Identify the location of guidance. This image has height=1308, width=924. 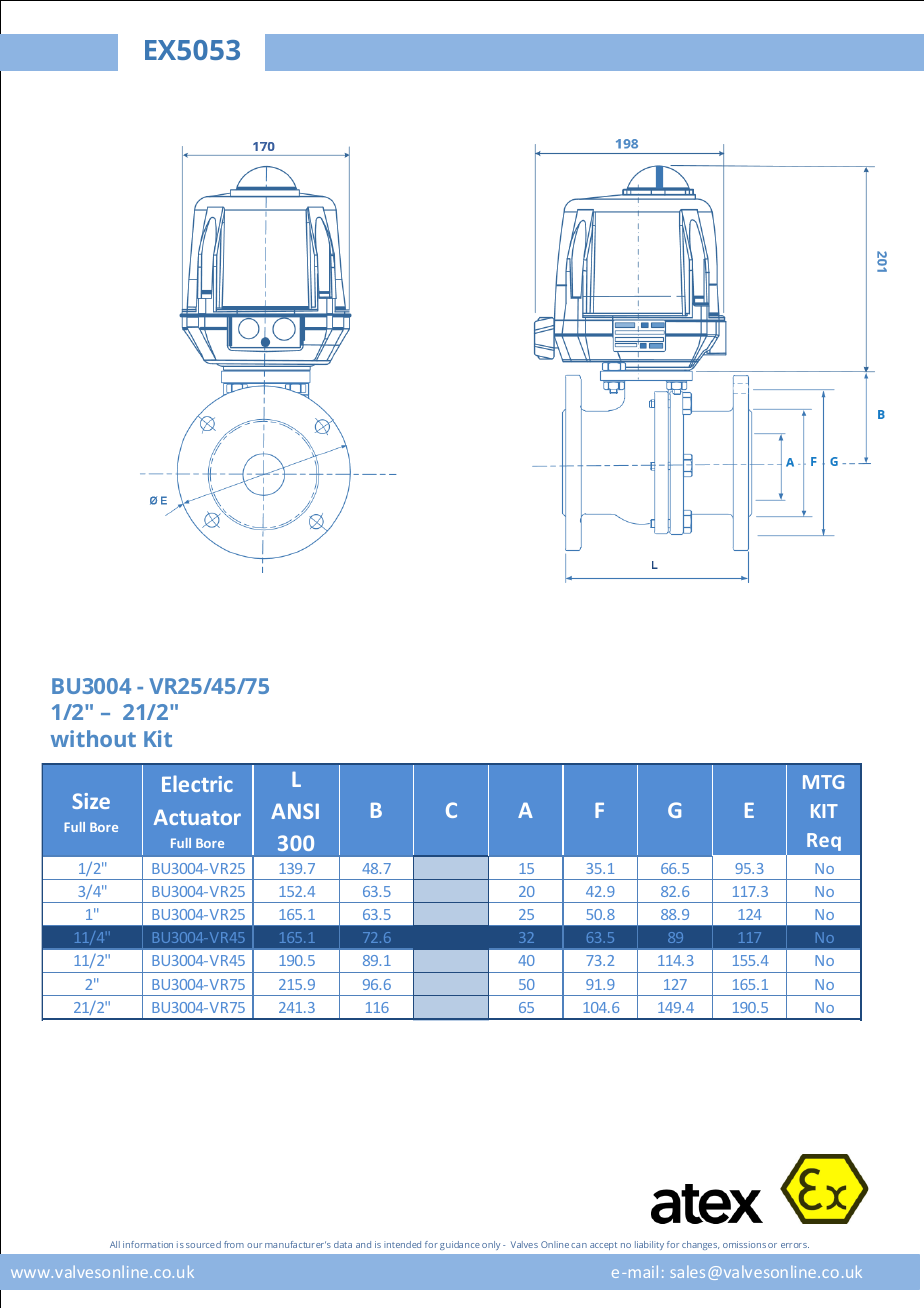
(460, 1245).
